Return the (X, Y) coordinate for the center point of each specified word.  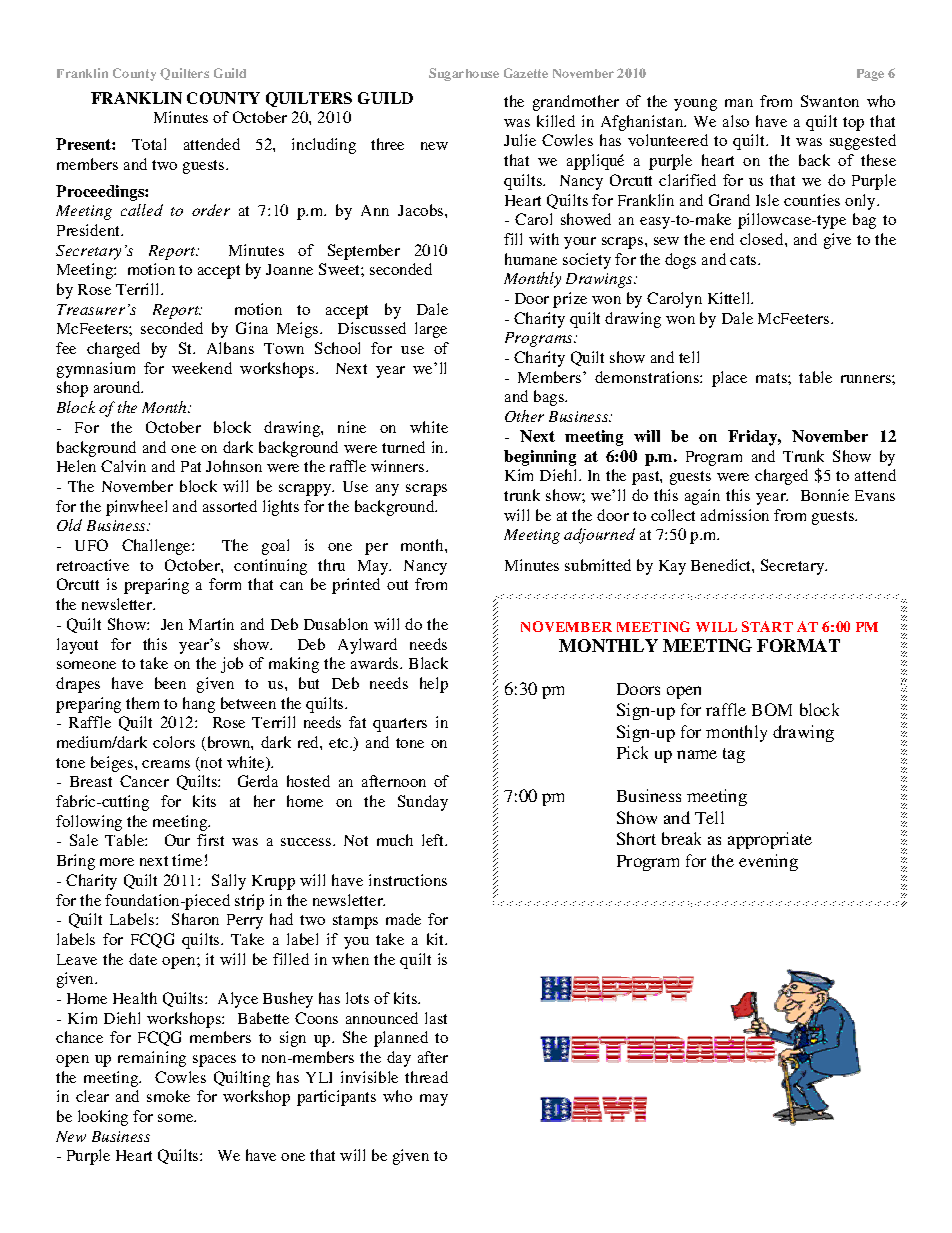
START (767, 626)
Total (149, 144)
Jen (172, 624)
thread (426, 1077)
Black (428, 663)
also (736, 121)
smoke (168, 1096)
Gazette (526, 73)
